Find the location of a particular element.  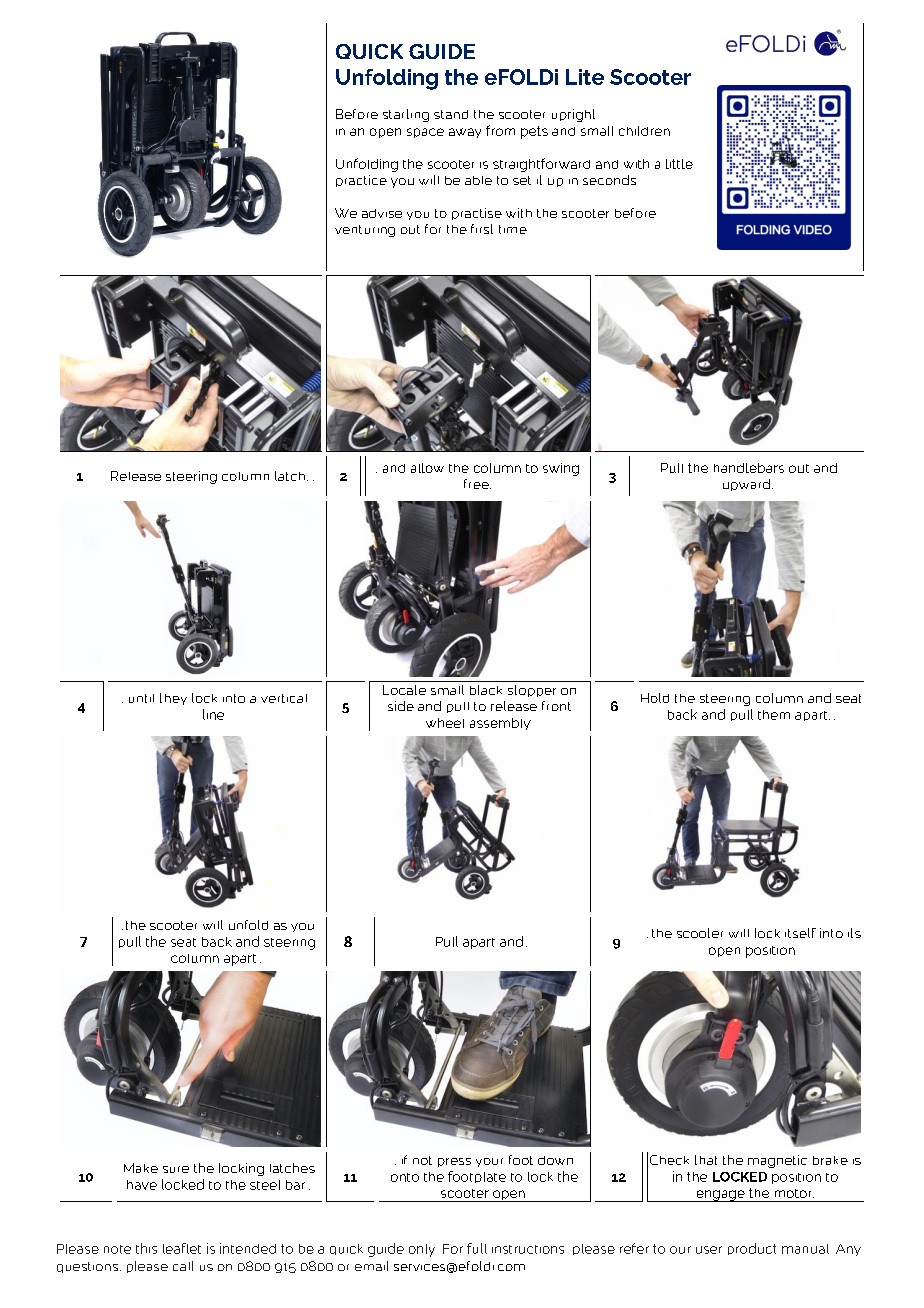

stand is located at coordinates (451, 114).
